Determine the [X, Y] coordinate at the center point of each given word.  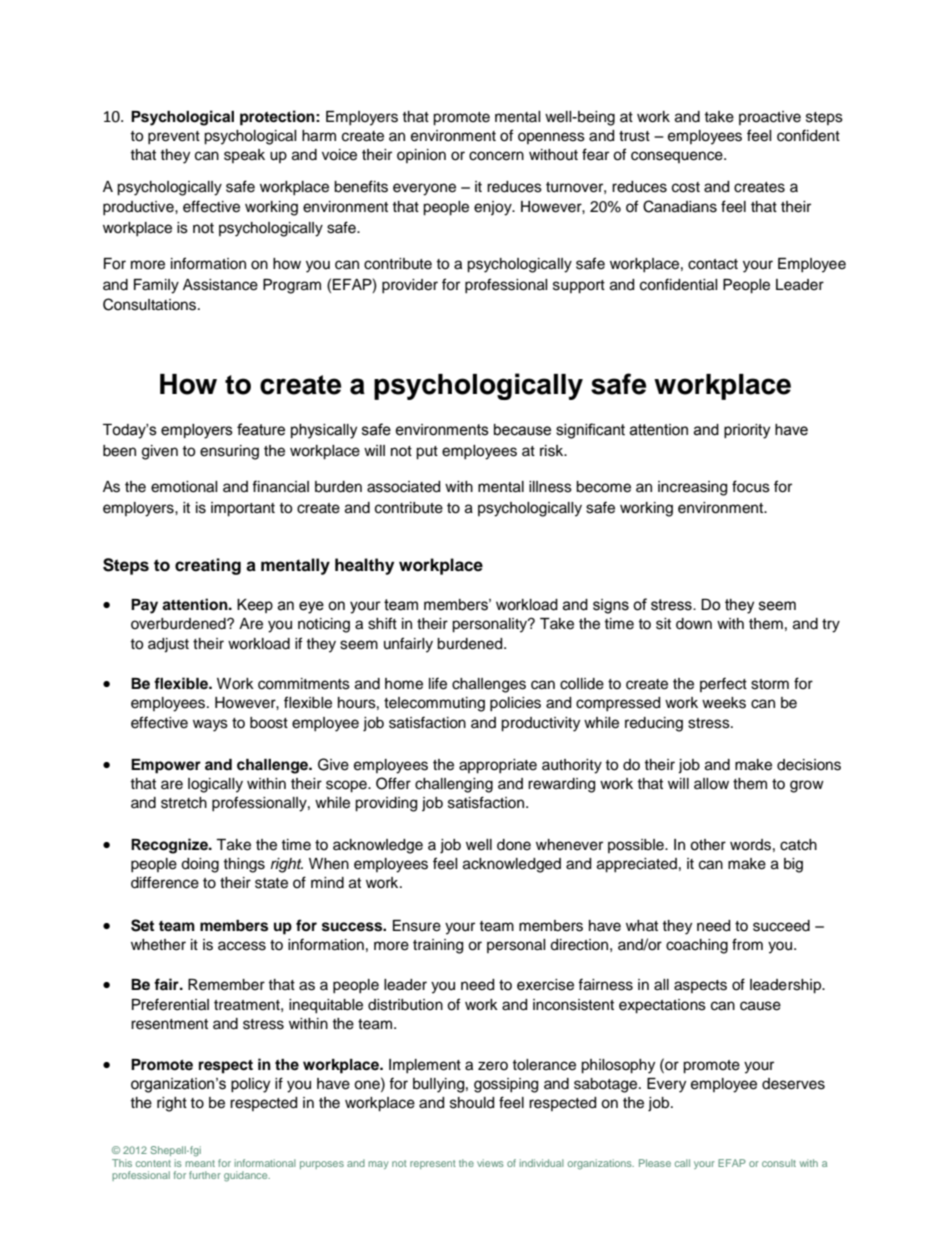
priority [747, 431]
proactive [770, 118]
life [438, 683]
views [490, 1163]
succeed [781, 926]
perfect [723, 684]
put [427, 453]
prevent [174, 137]
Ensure [417, 926]
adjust [168, 645]
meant [200, 1163]
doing [200, 865]
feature [261, 429]
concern [496, 156]
